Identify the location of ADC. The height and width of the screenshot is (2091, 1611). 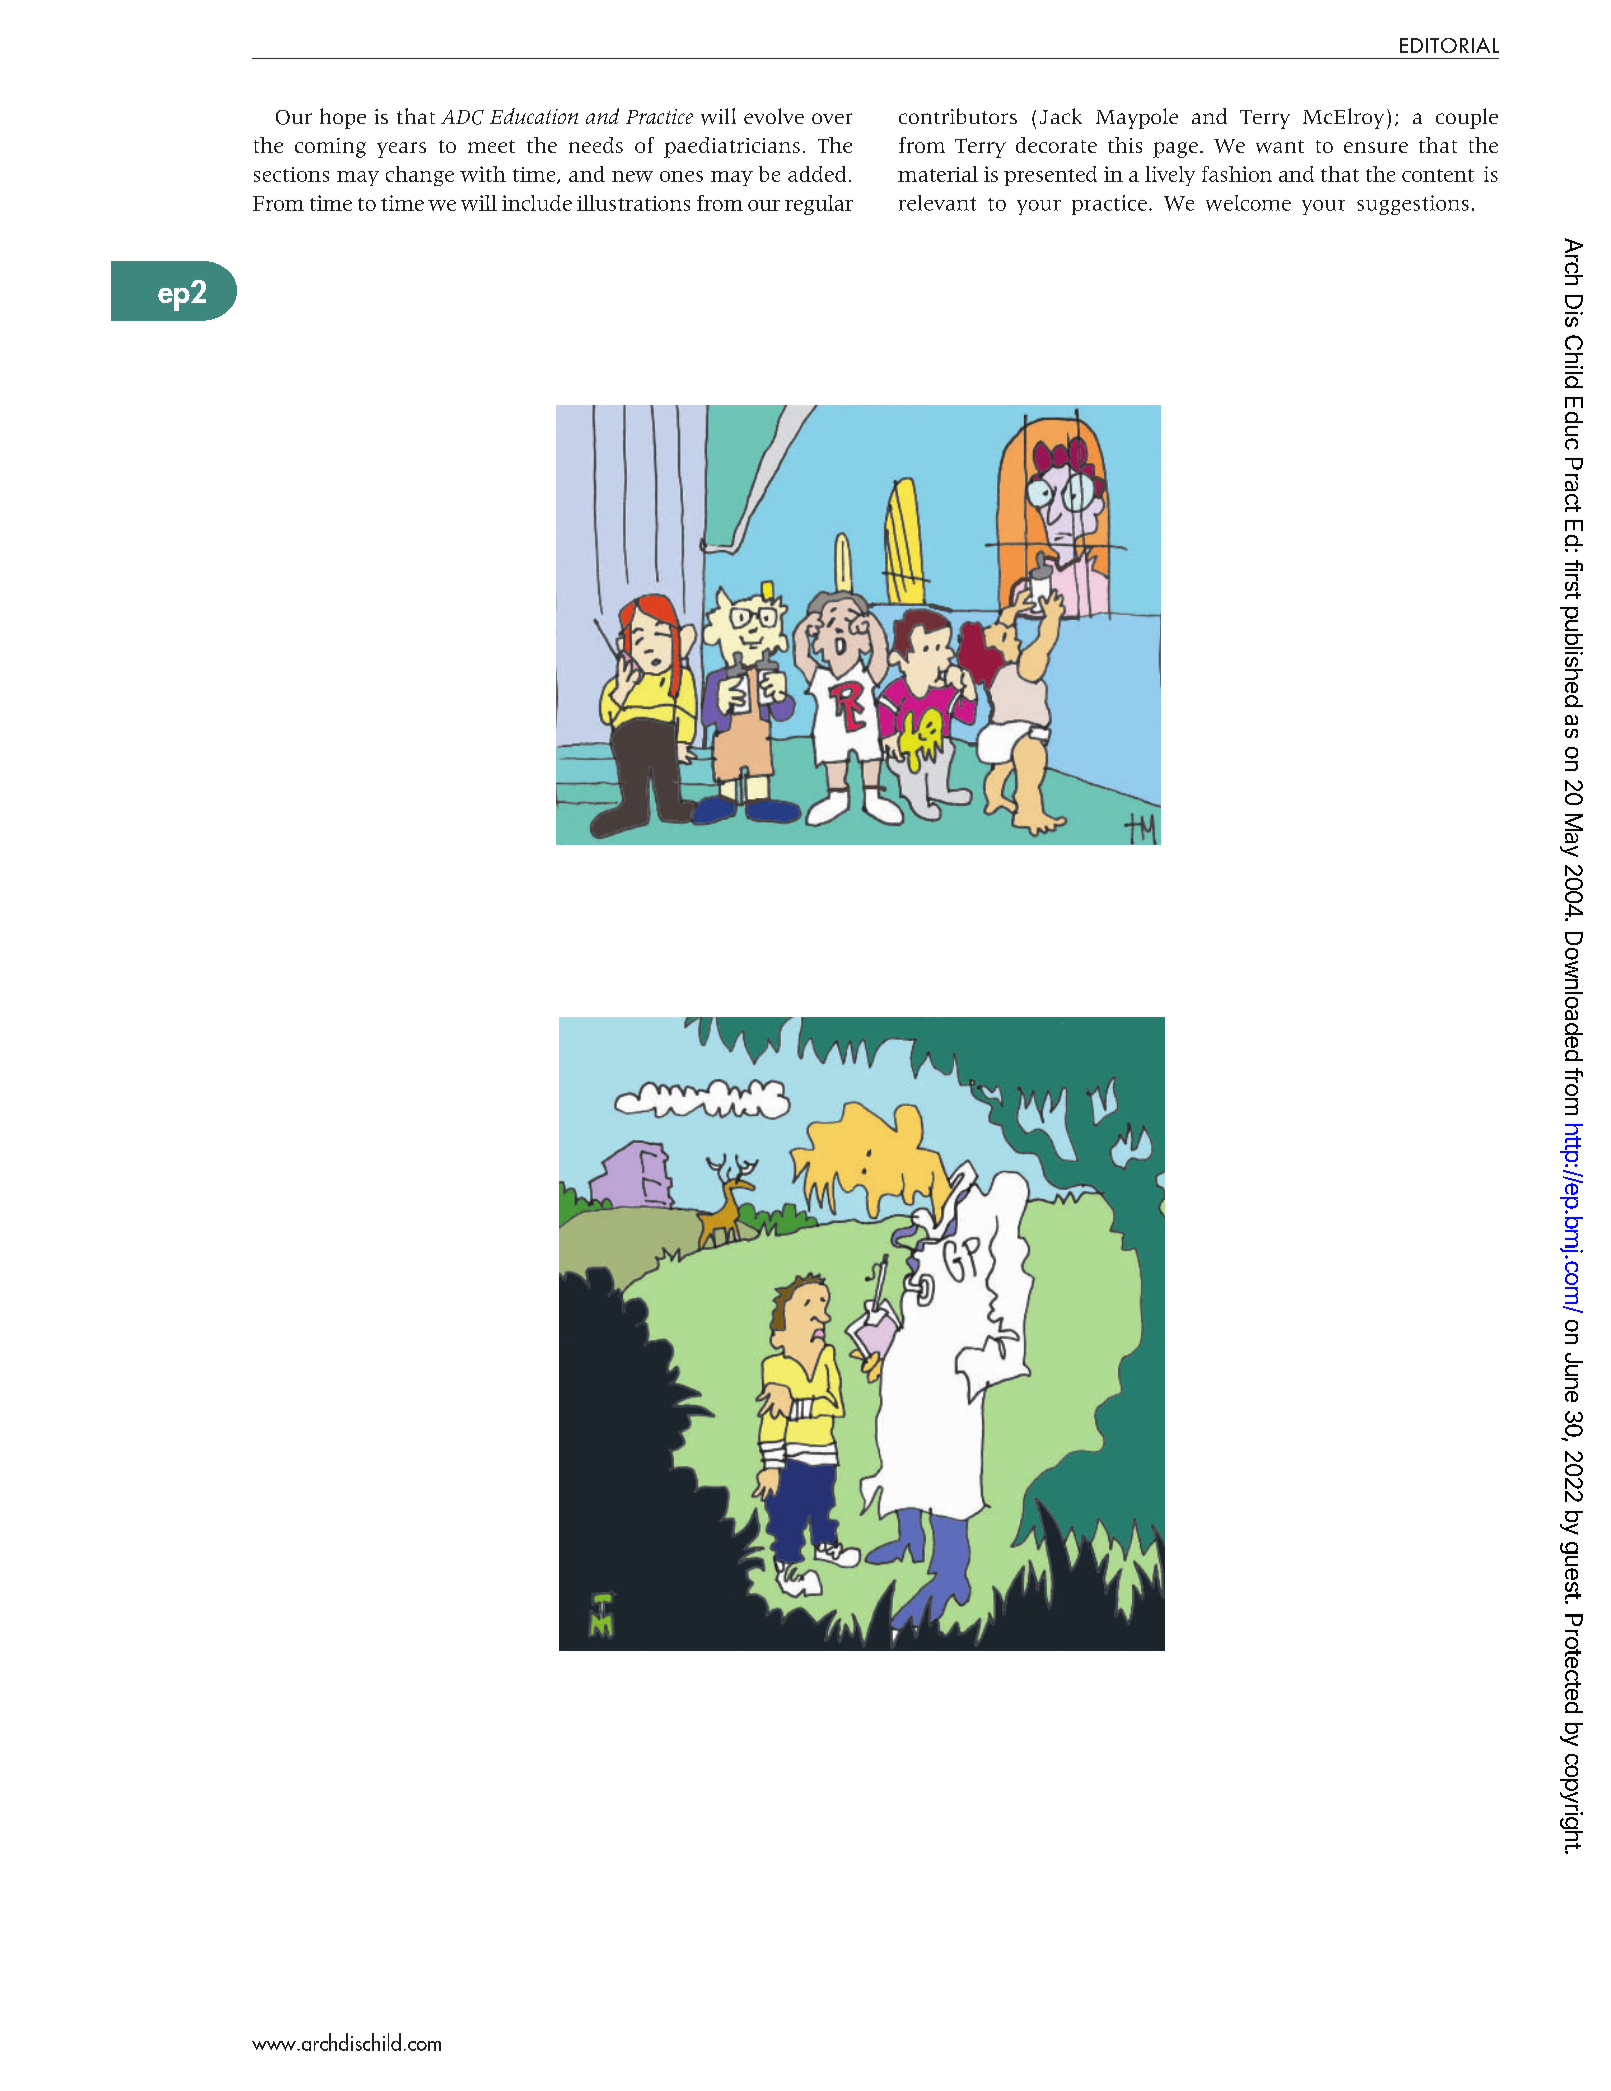
(462, 117).
